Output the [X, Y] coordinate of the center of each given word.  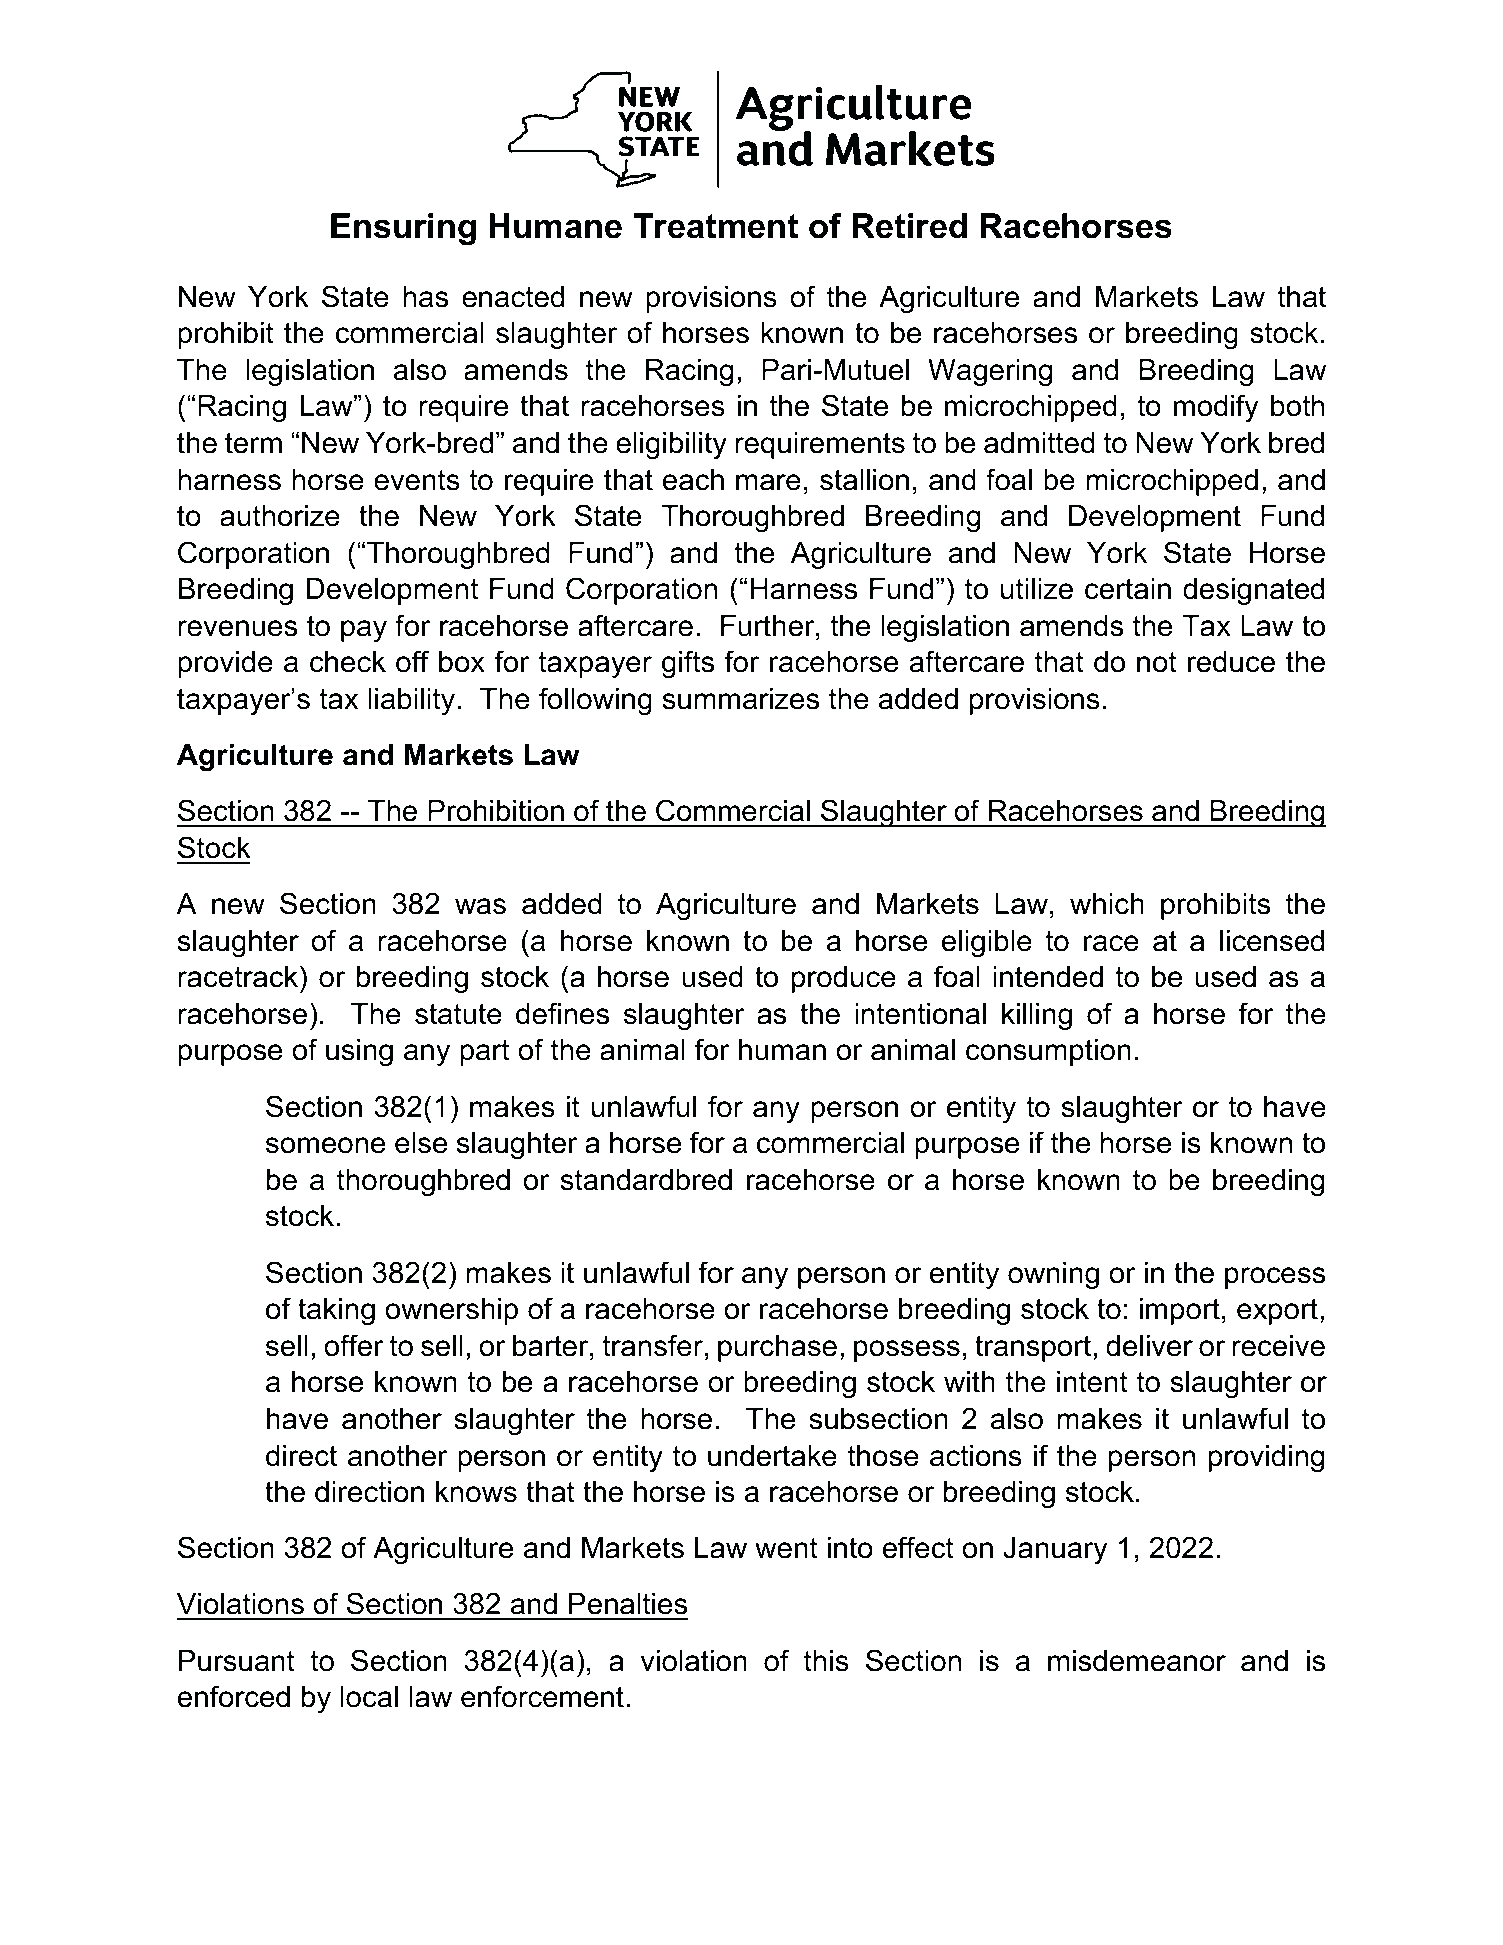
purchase [777, 1348]
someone [325, 1145]
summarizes [741, 699]
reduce [1231, 662]
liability [412, 701]
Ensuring [403, 229]
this [826, 1661]
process [1275, 1278]
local [369, 1697]
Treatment [715, 226]
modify [1216, 408]
